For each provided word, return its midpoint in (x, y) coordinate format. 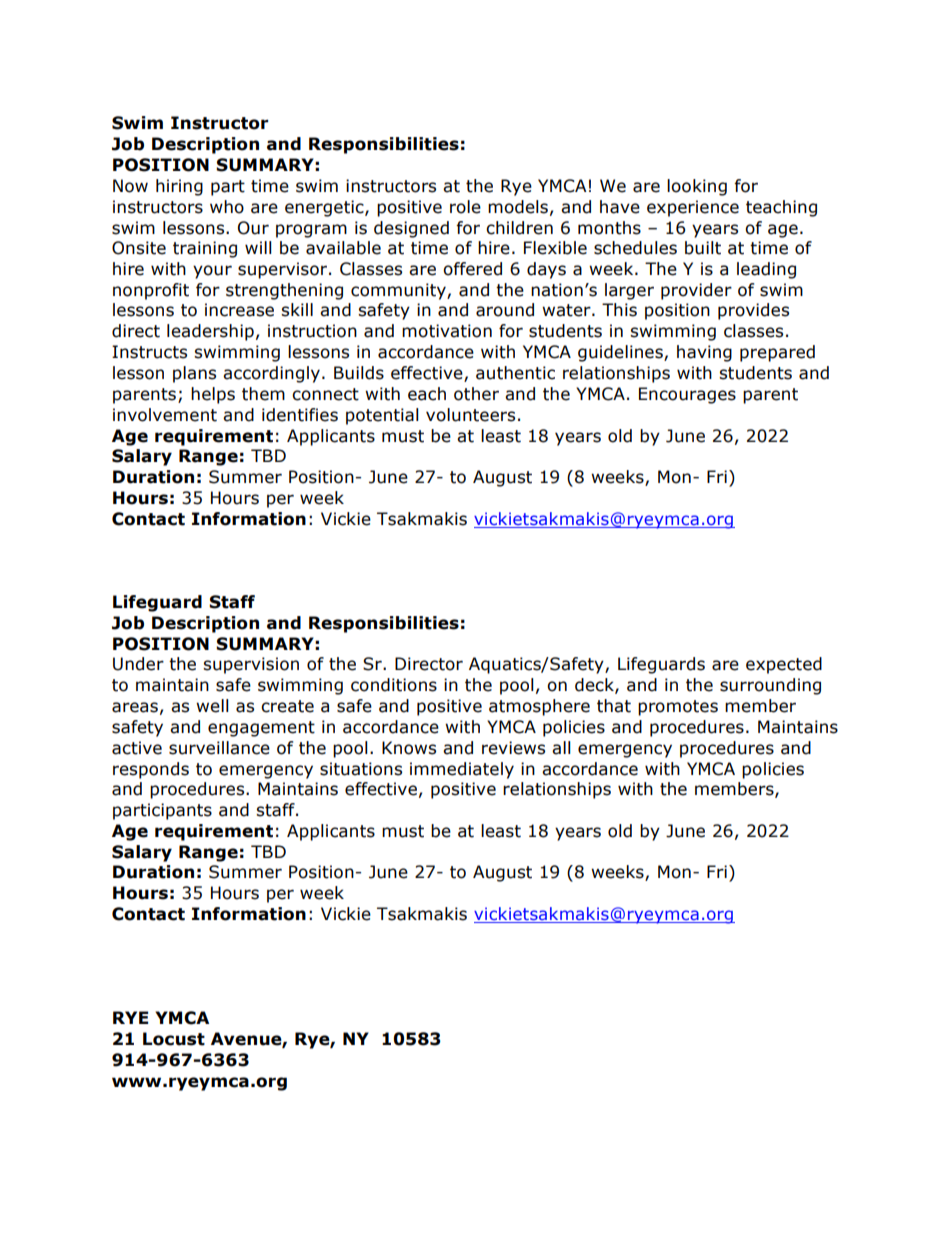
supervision (251, 665)
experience (693, 208)
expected (784, 665)
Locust (174, 1039)
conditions (394, 685)
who (227, 207)
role (465, 207)
